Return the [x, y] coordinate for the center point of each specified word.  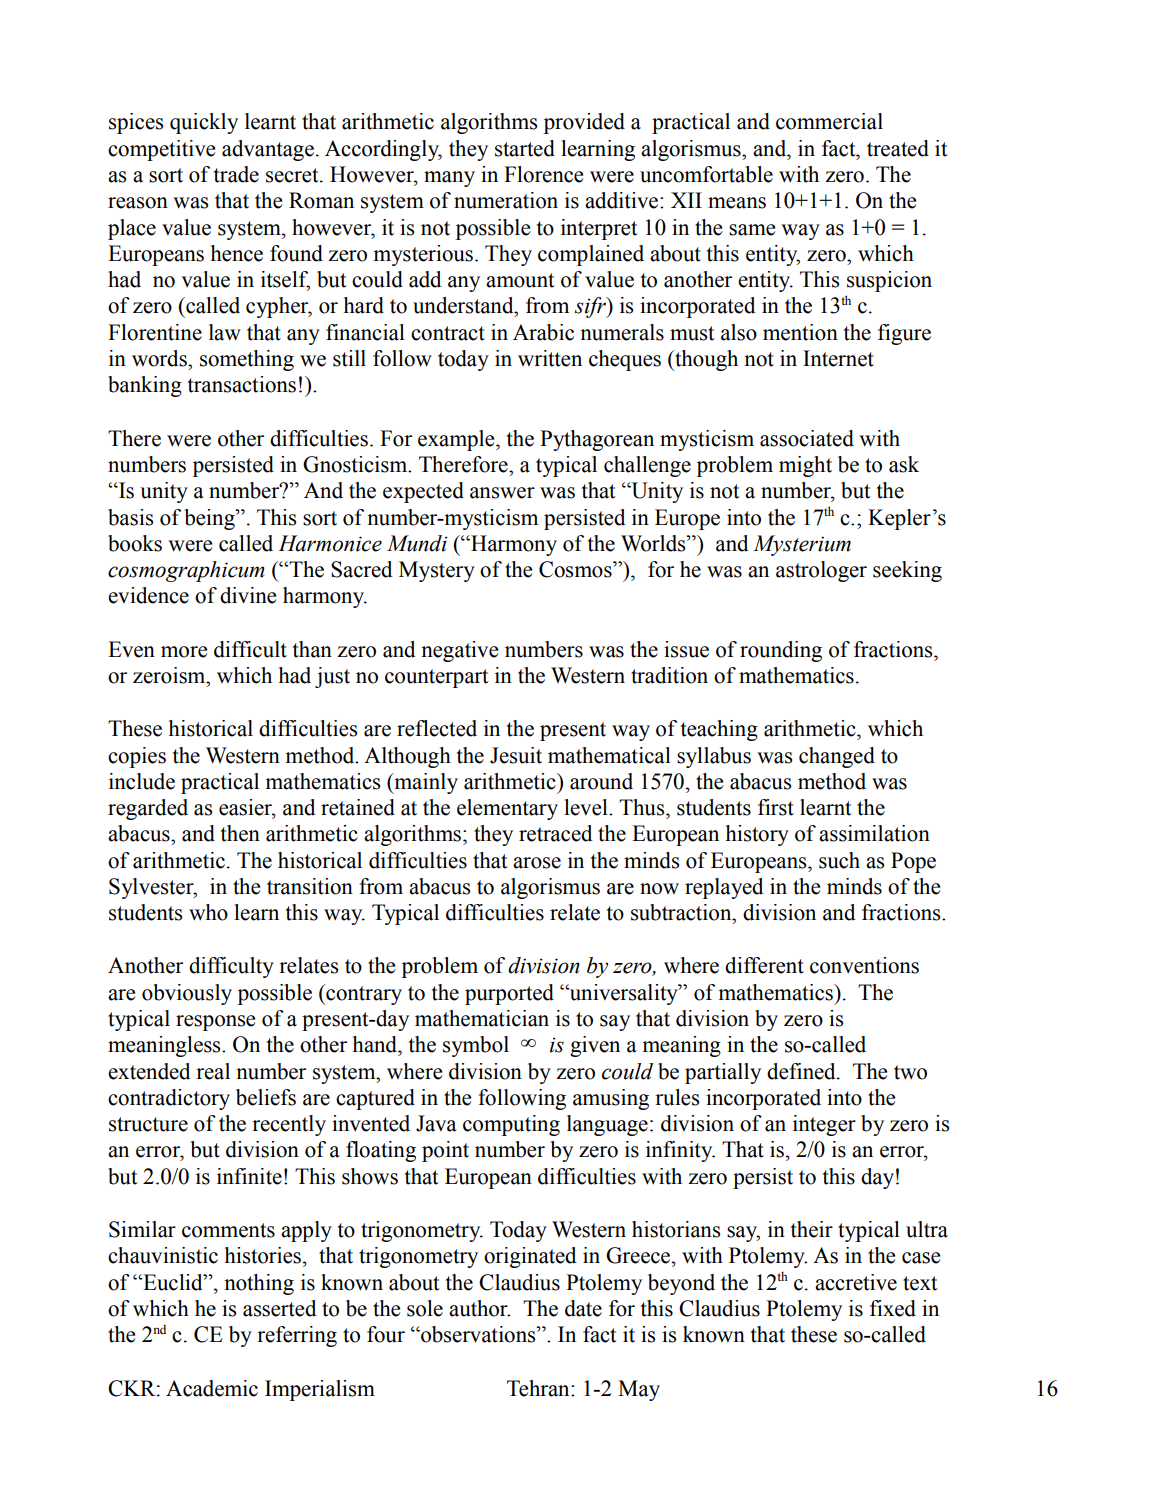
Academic [212, 1388]
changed [837, 757]
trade [236, 174]
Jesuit [516, 755]
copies [137, 757]
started [525, 148]
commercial [829, 121]
